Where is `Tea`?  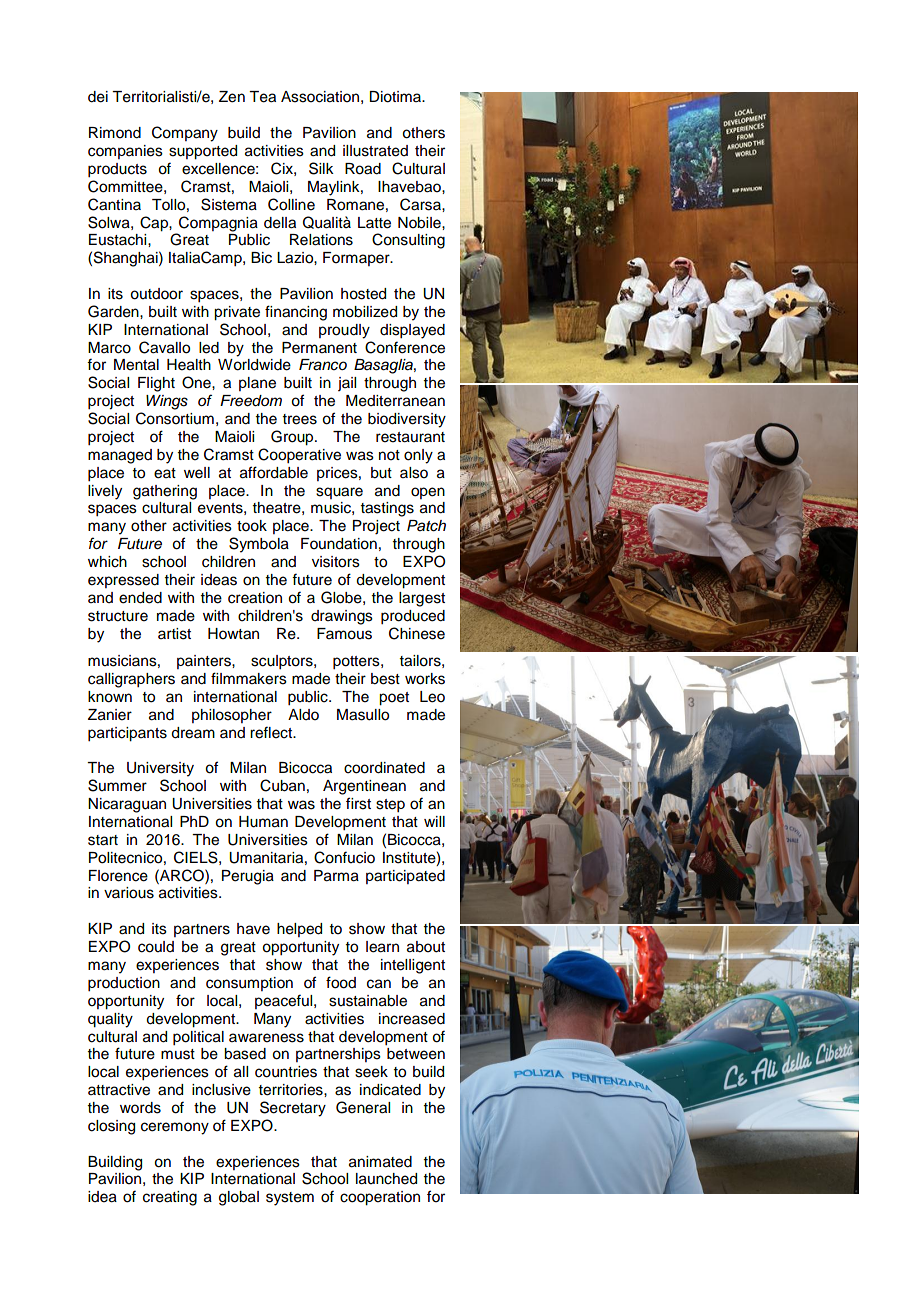 Tea is located at coordinates (262, 97).
